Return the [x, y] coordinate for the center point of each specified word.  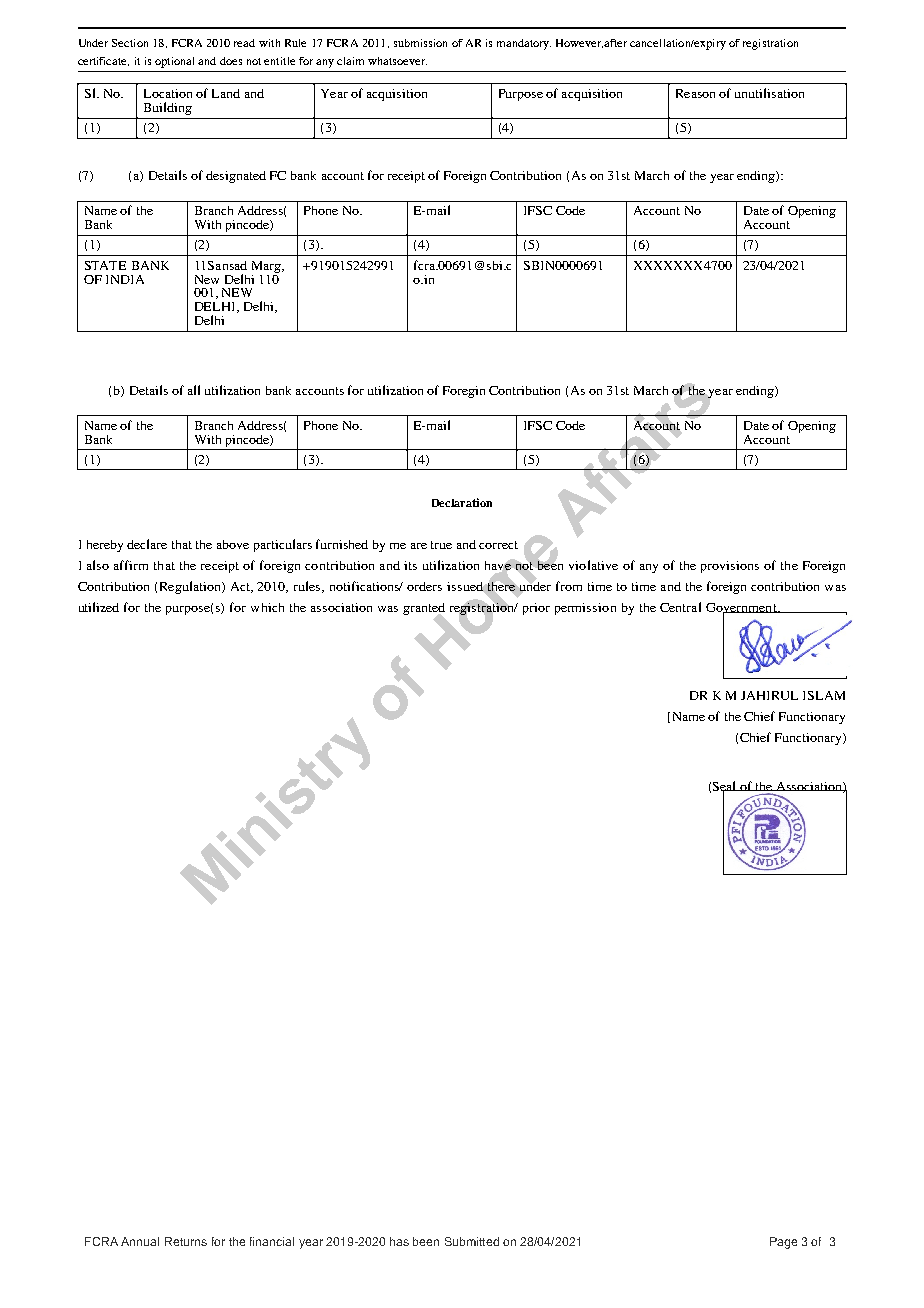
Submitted [472, 1241]
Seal [726, 787]
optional [174, 62]
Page [783, 1243]
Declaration [462, 502]
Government [742, 609]
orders [424, 586]
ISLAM [824, 695]
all [194, 390]
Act [242, 587]
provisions [730, 567]
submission [420, 43]
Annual [140, 1241]
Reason [695, 93]
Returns [186, 1241]
